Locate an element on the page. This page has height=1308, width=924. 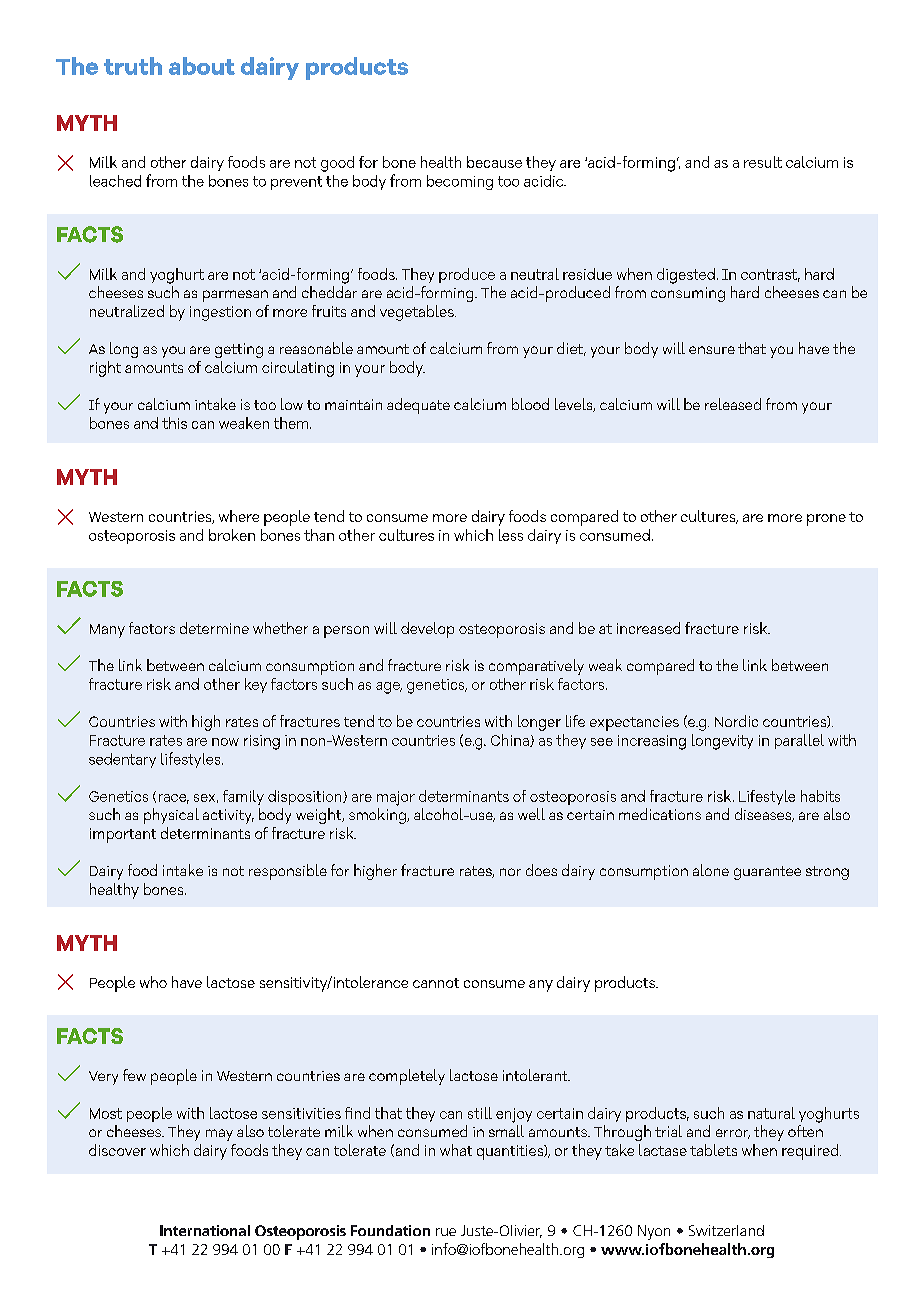
about is located at coordinates (202, 66).
